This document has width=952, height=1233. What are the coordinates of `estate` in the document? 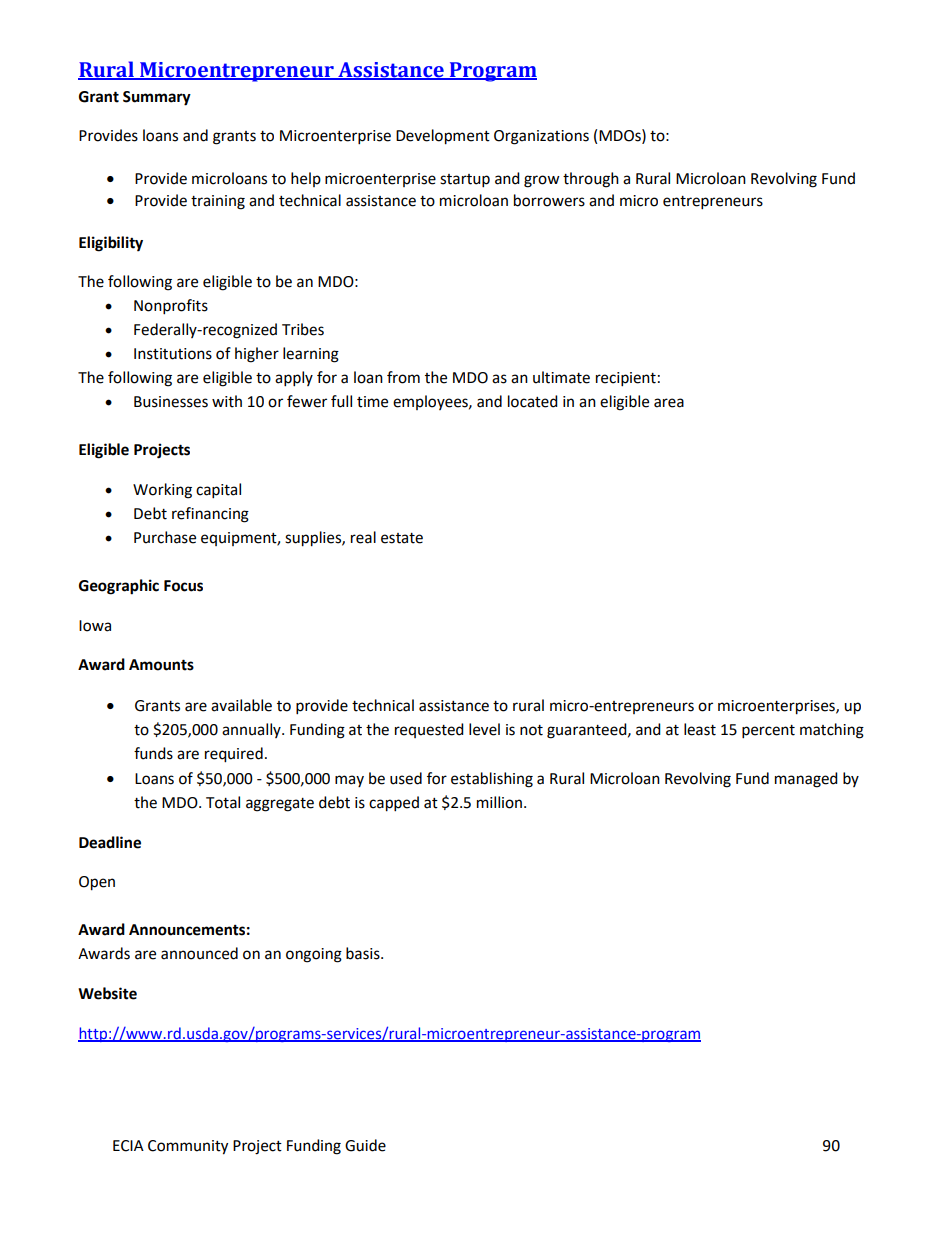 It's located at (402, 538).
